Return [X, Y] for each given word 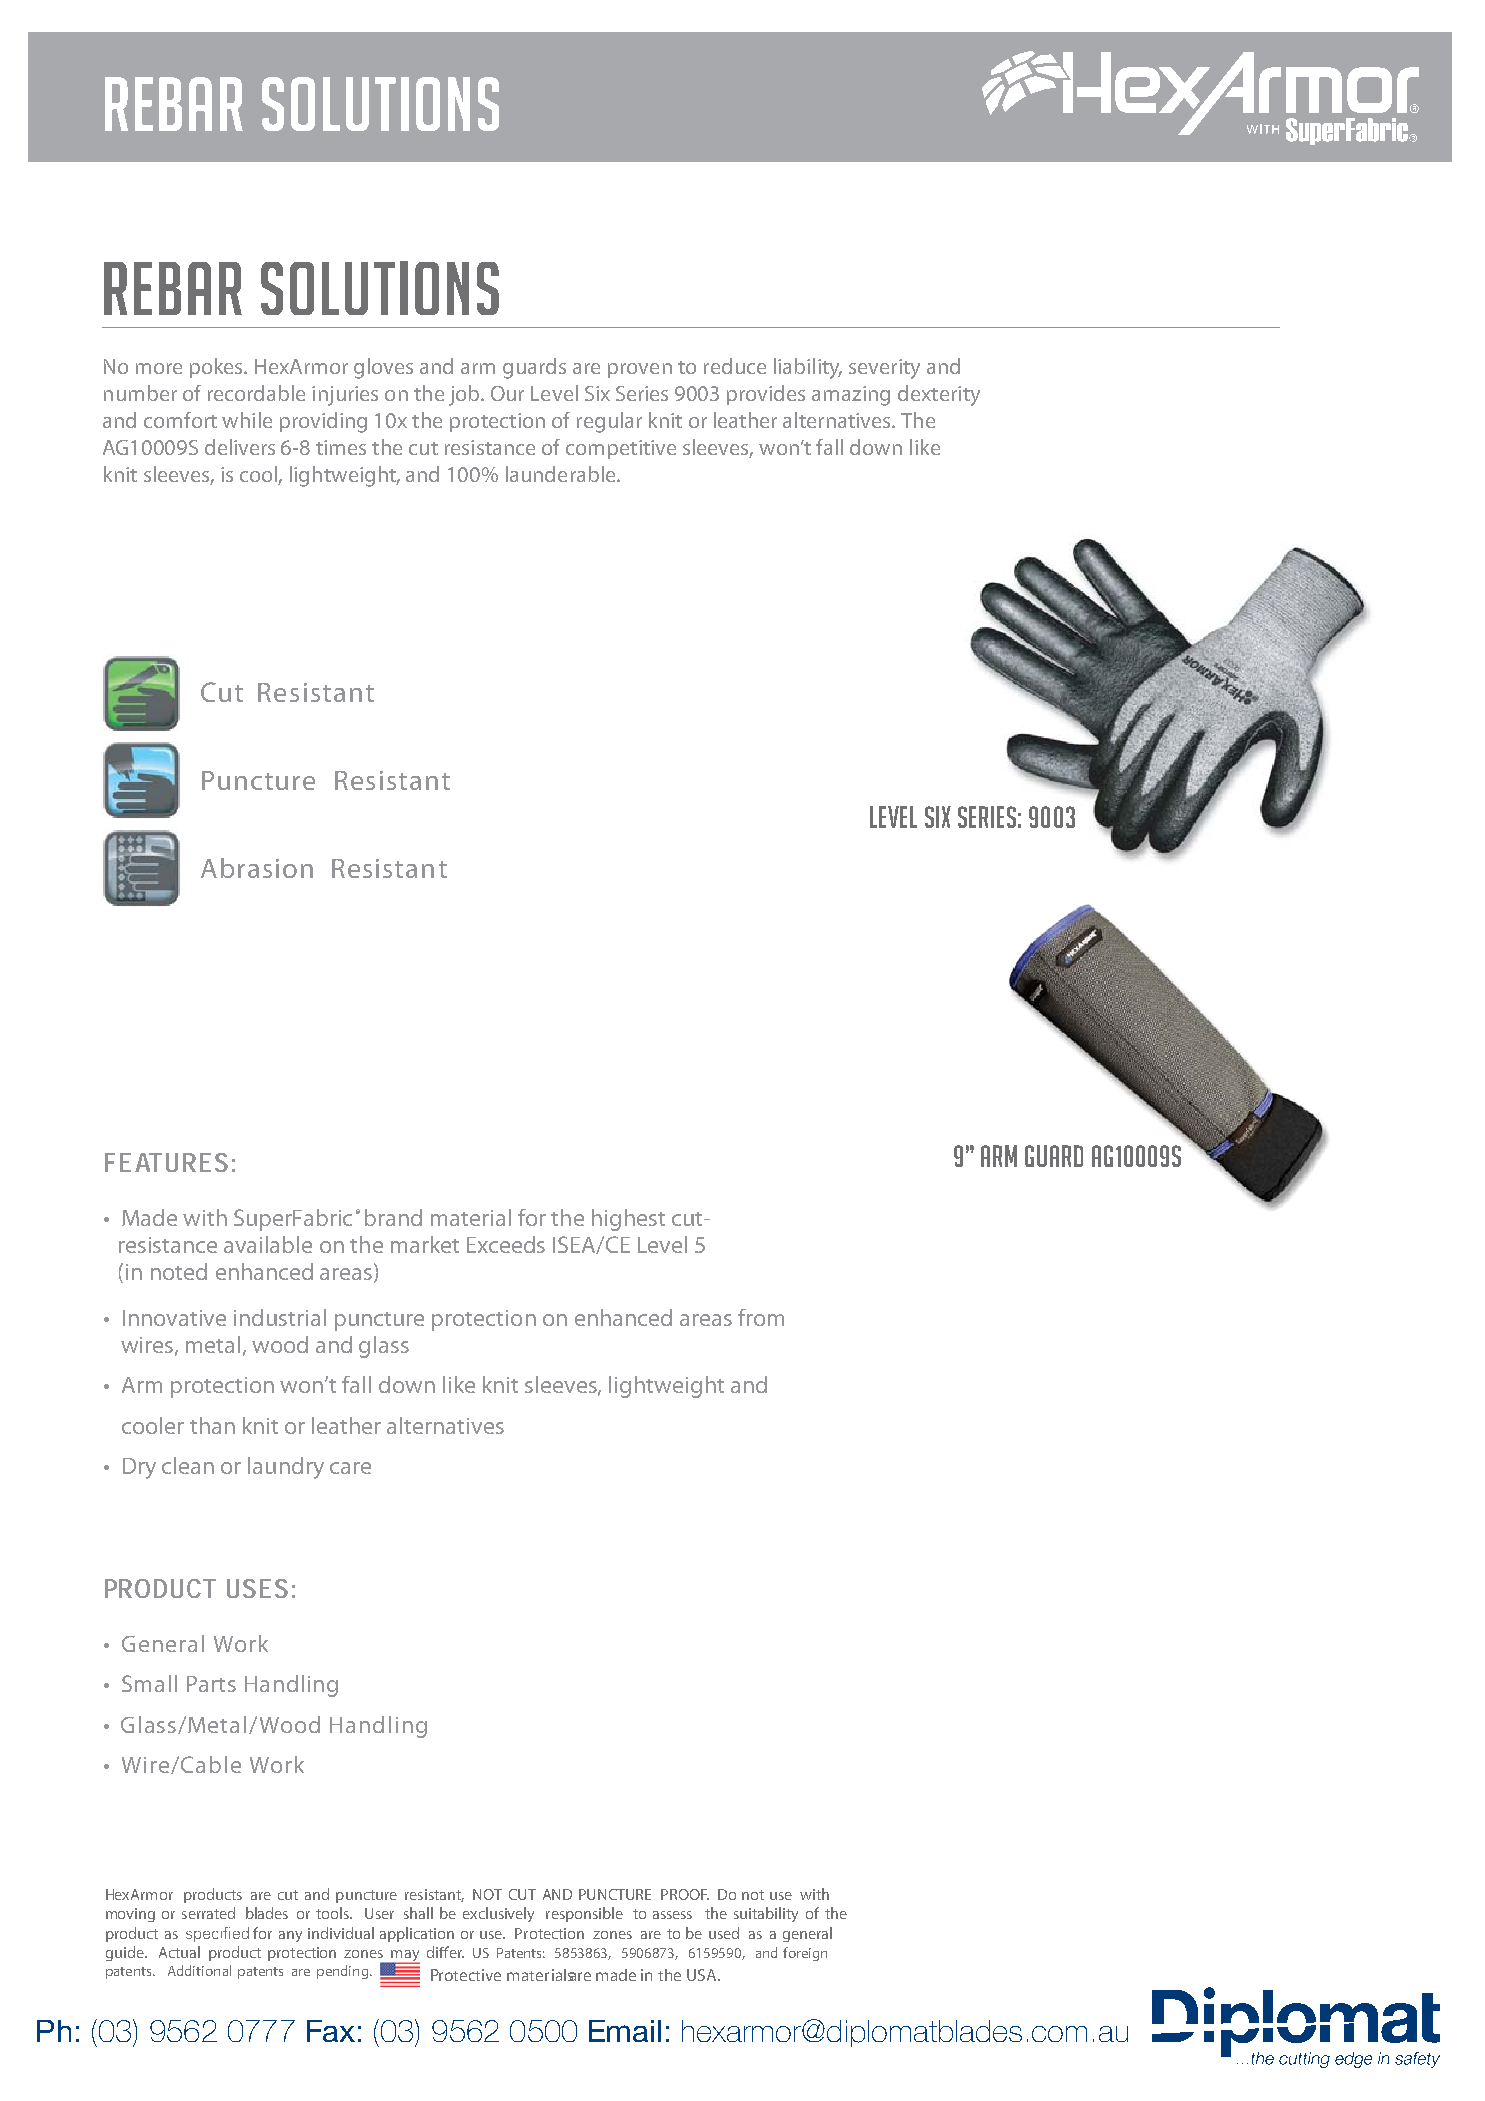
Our [507, 393]
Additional [199, 1970]
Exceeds [506, 1244]
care [350, 1468]
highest [628, 1220]
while [247, 420]
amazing [851, 396]
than [212, 1425]
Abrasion [257, 868]
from [761, 1317]
